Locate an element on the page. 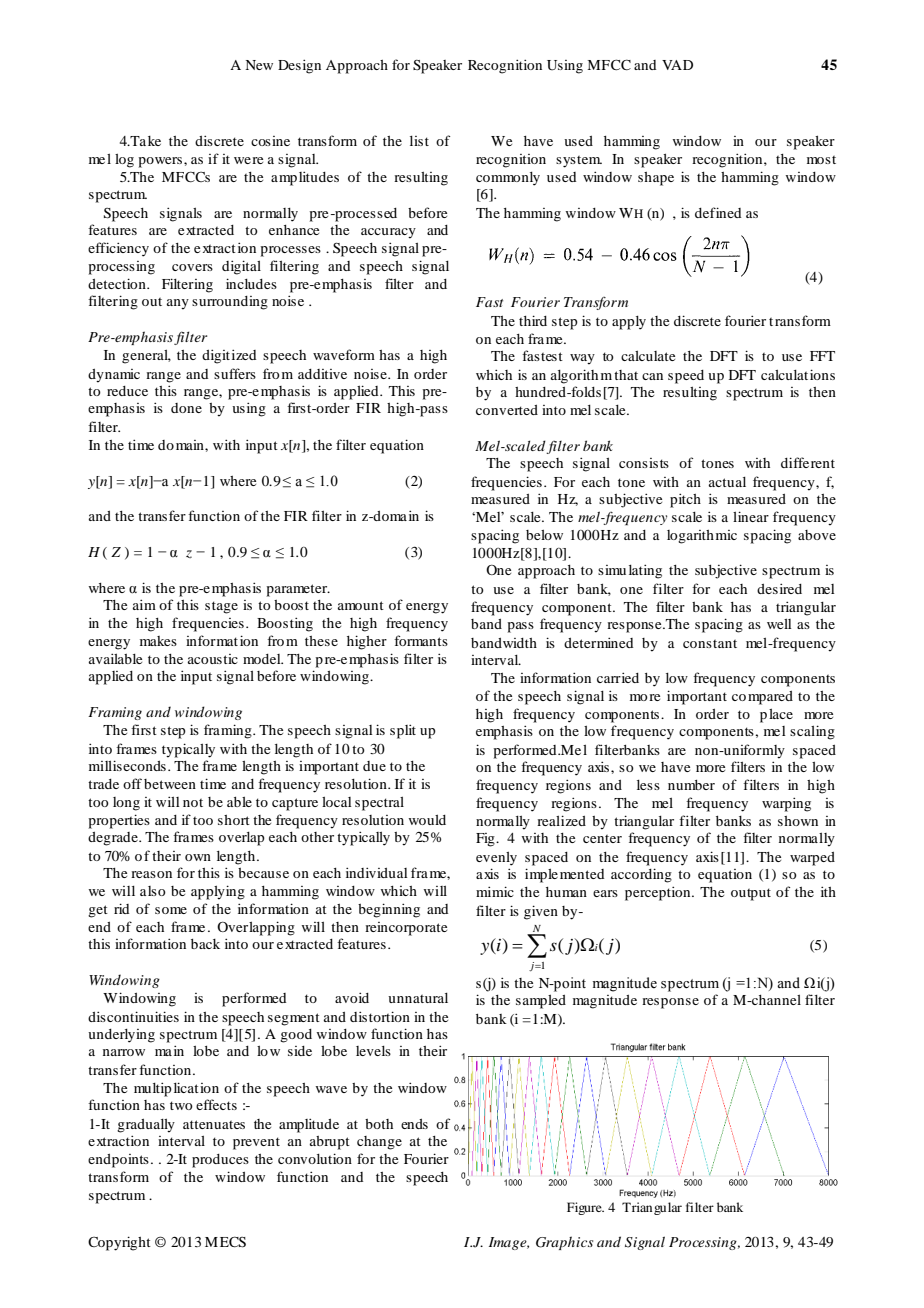  VAD is located at coordinates (677, 65).
